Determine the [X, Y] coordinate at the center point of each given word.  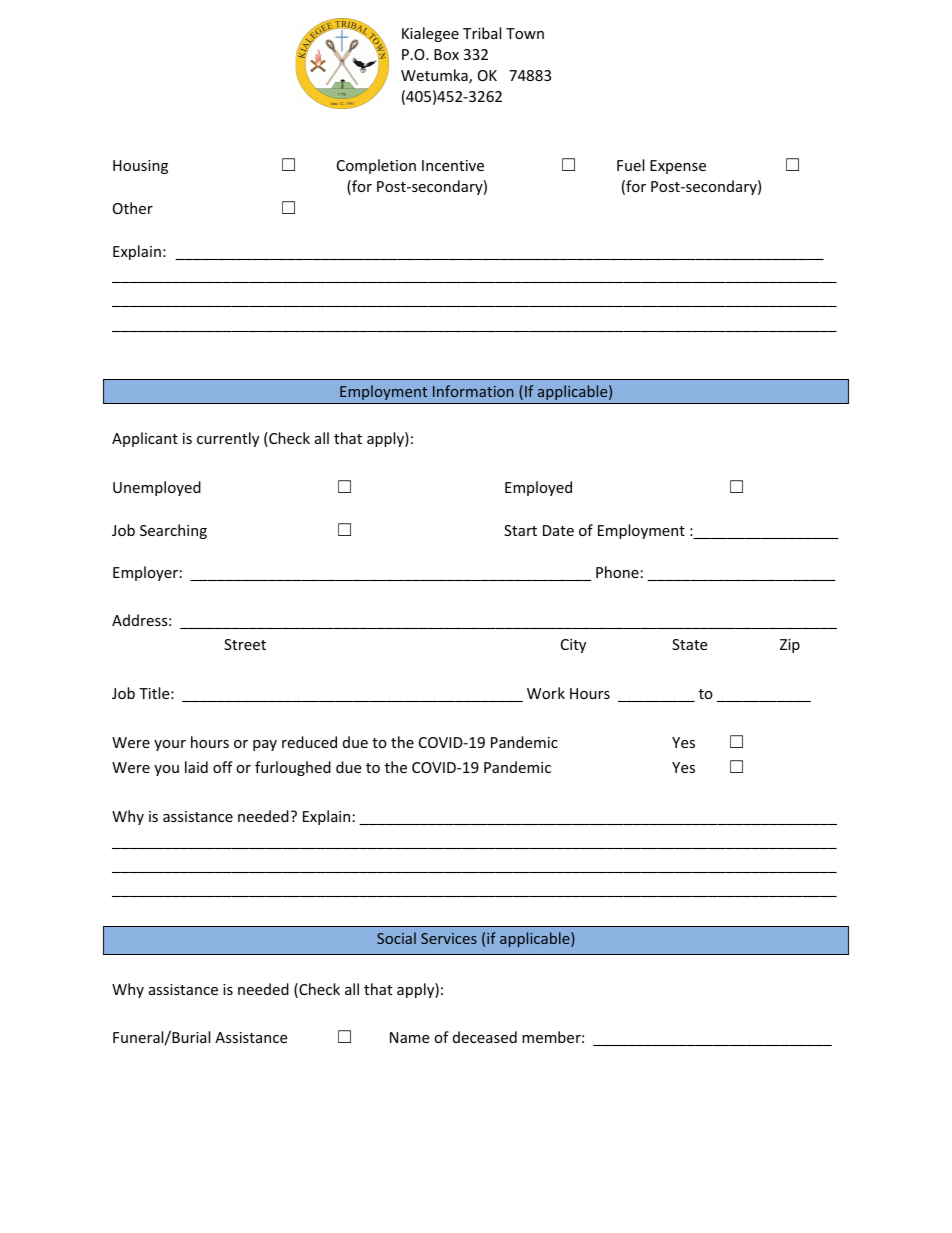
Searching [173, 531]
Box [446, 54]
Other [133, 208]
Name [409, 1037]
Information [473, 391]
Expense [678, 167]
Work [546, 693]
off [223, 767]
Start [520, 530]
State [689, 644]
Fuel [630, 165]
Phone [617, 572]
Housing [140, 167]
